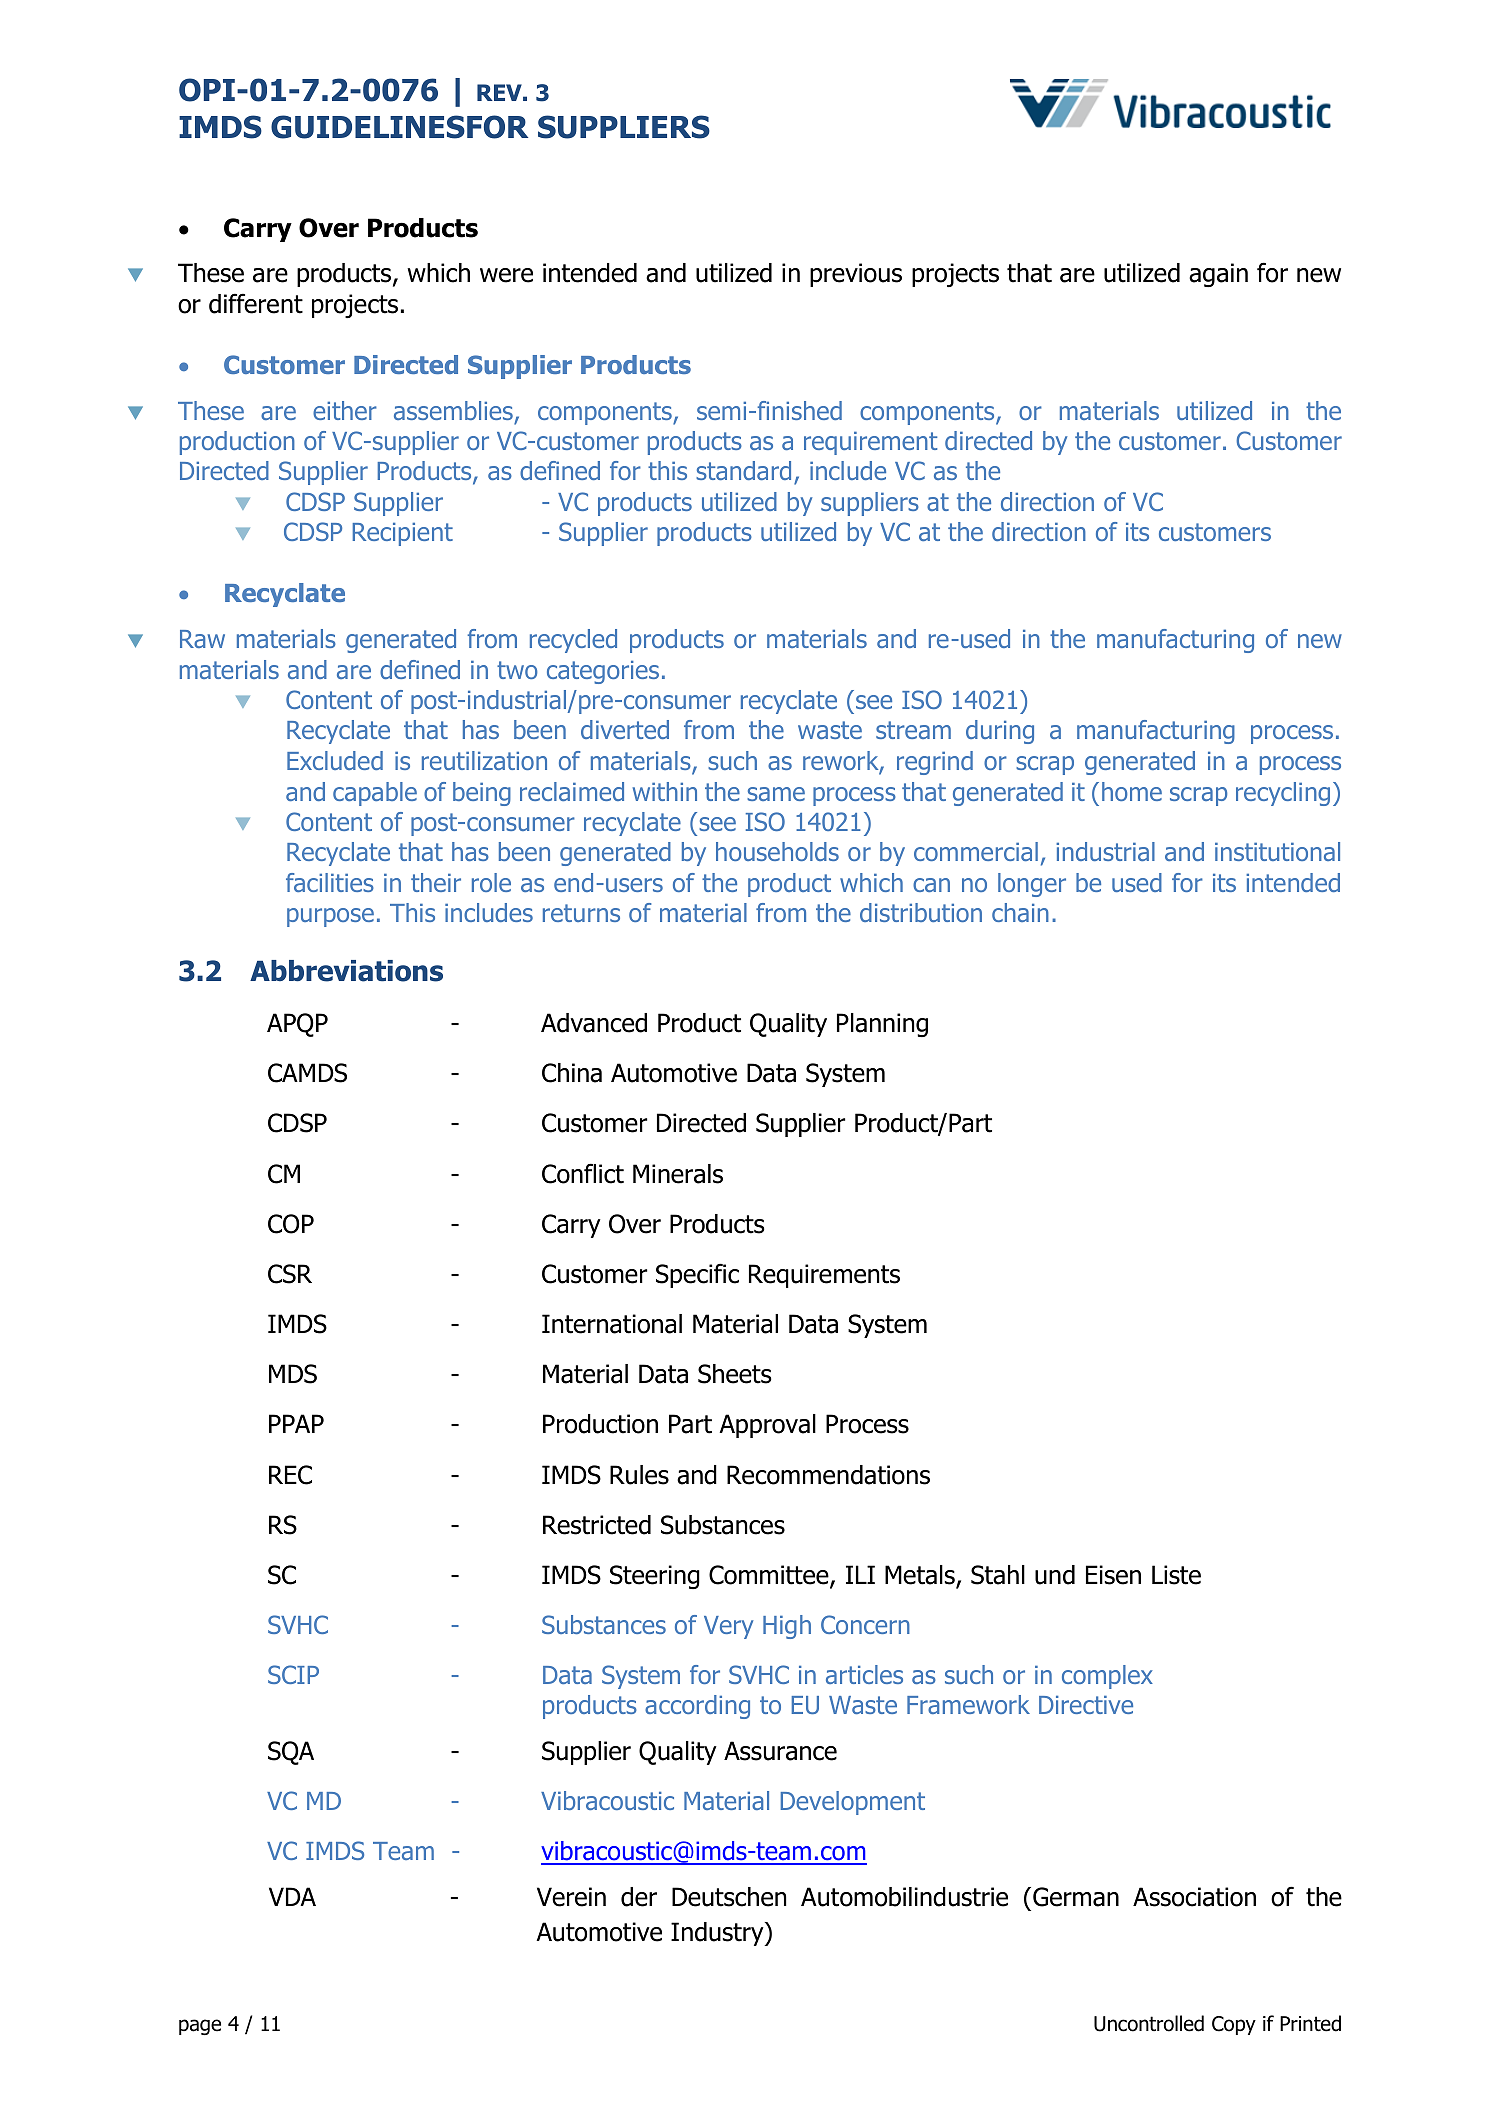  I want to click on again, so click(1218, 275).
